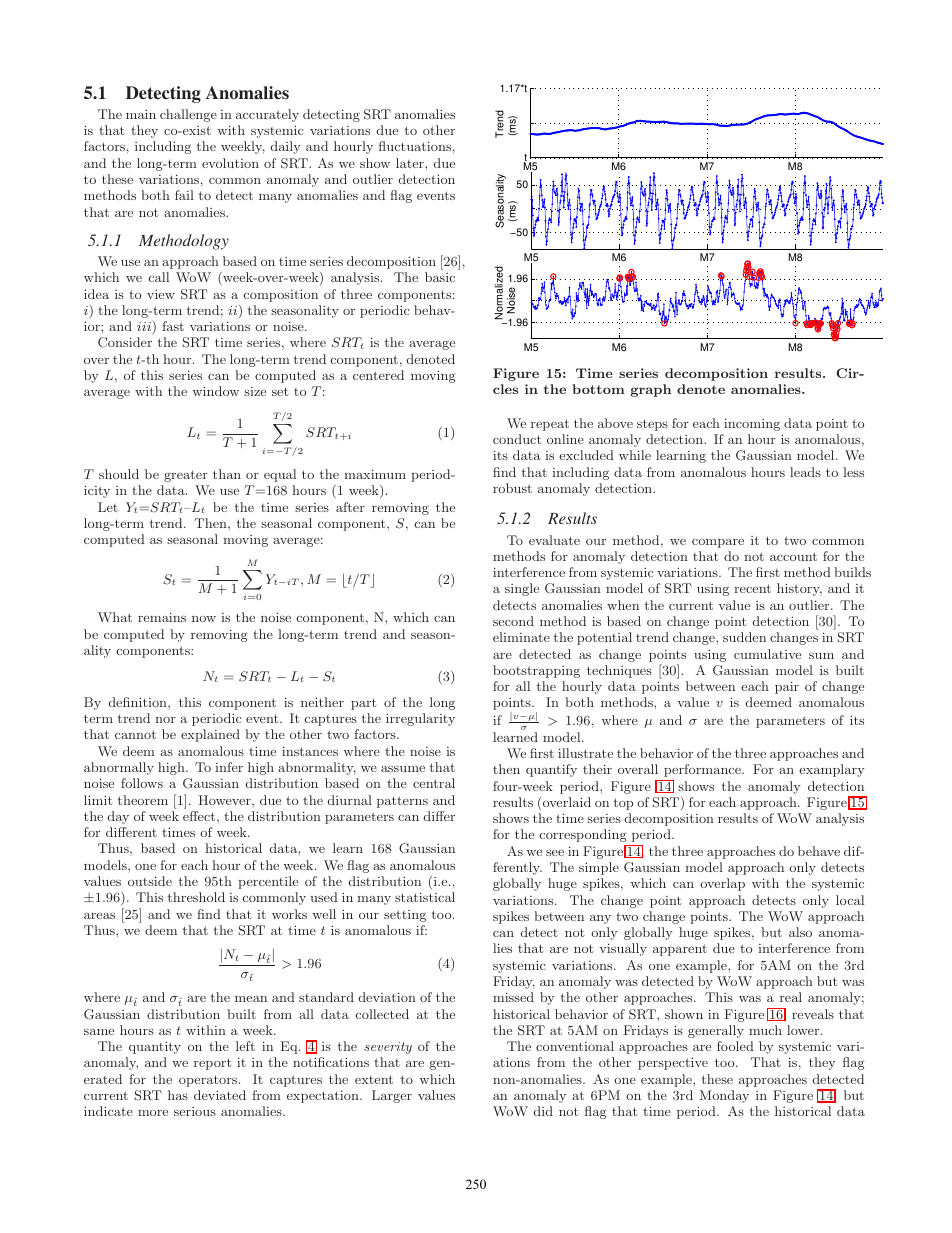 This document has width=952, height=1233. I want to click on leads, so click(805, 472).
